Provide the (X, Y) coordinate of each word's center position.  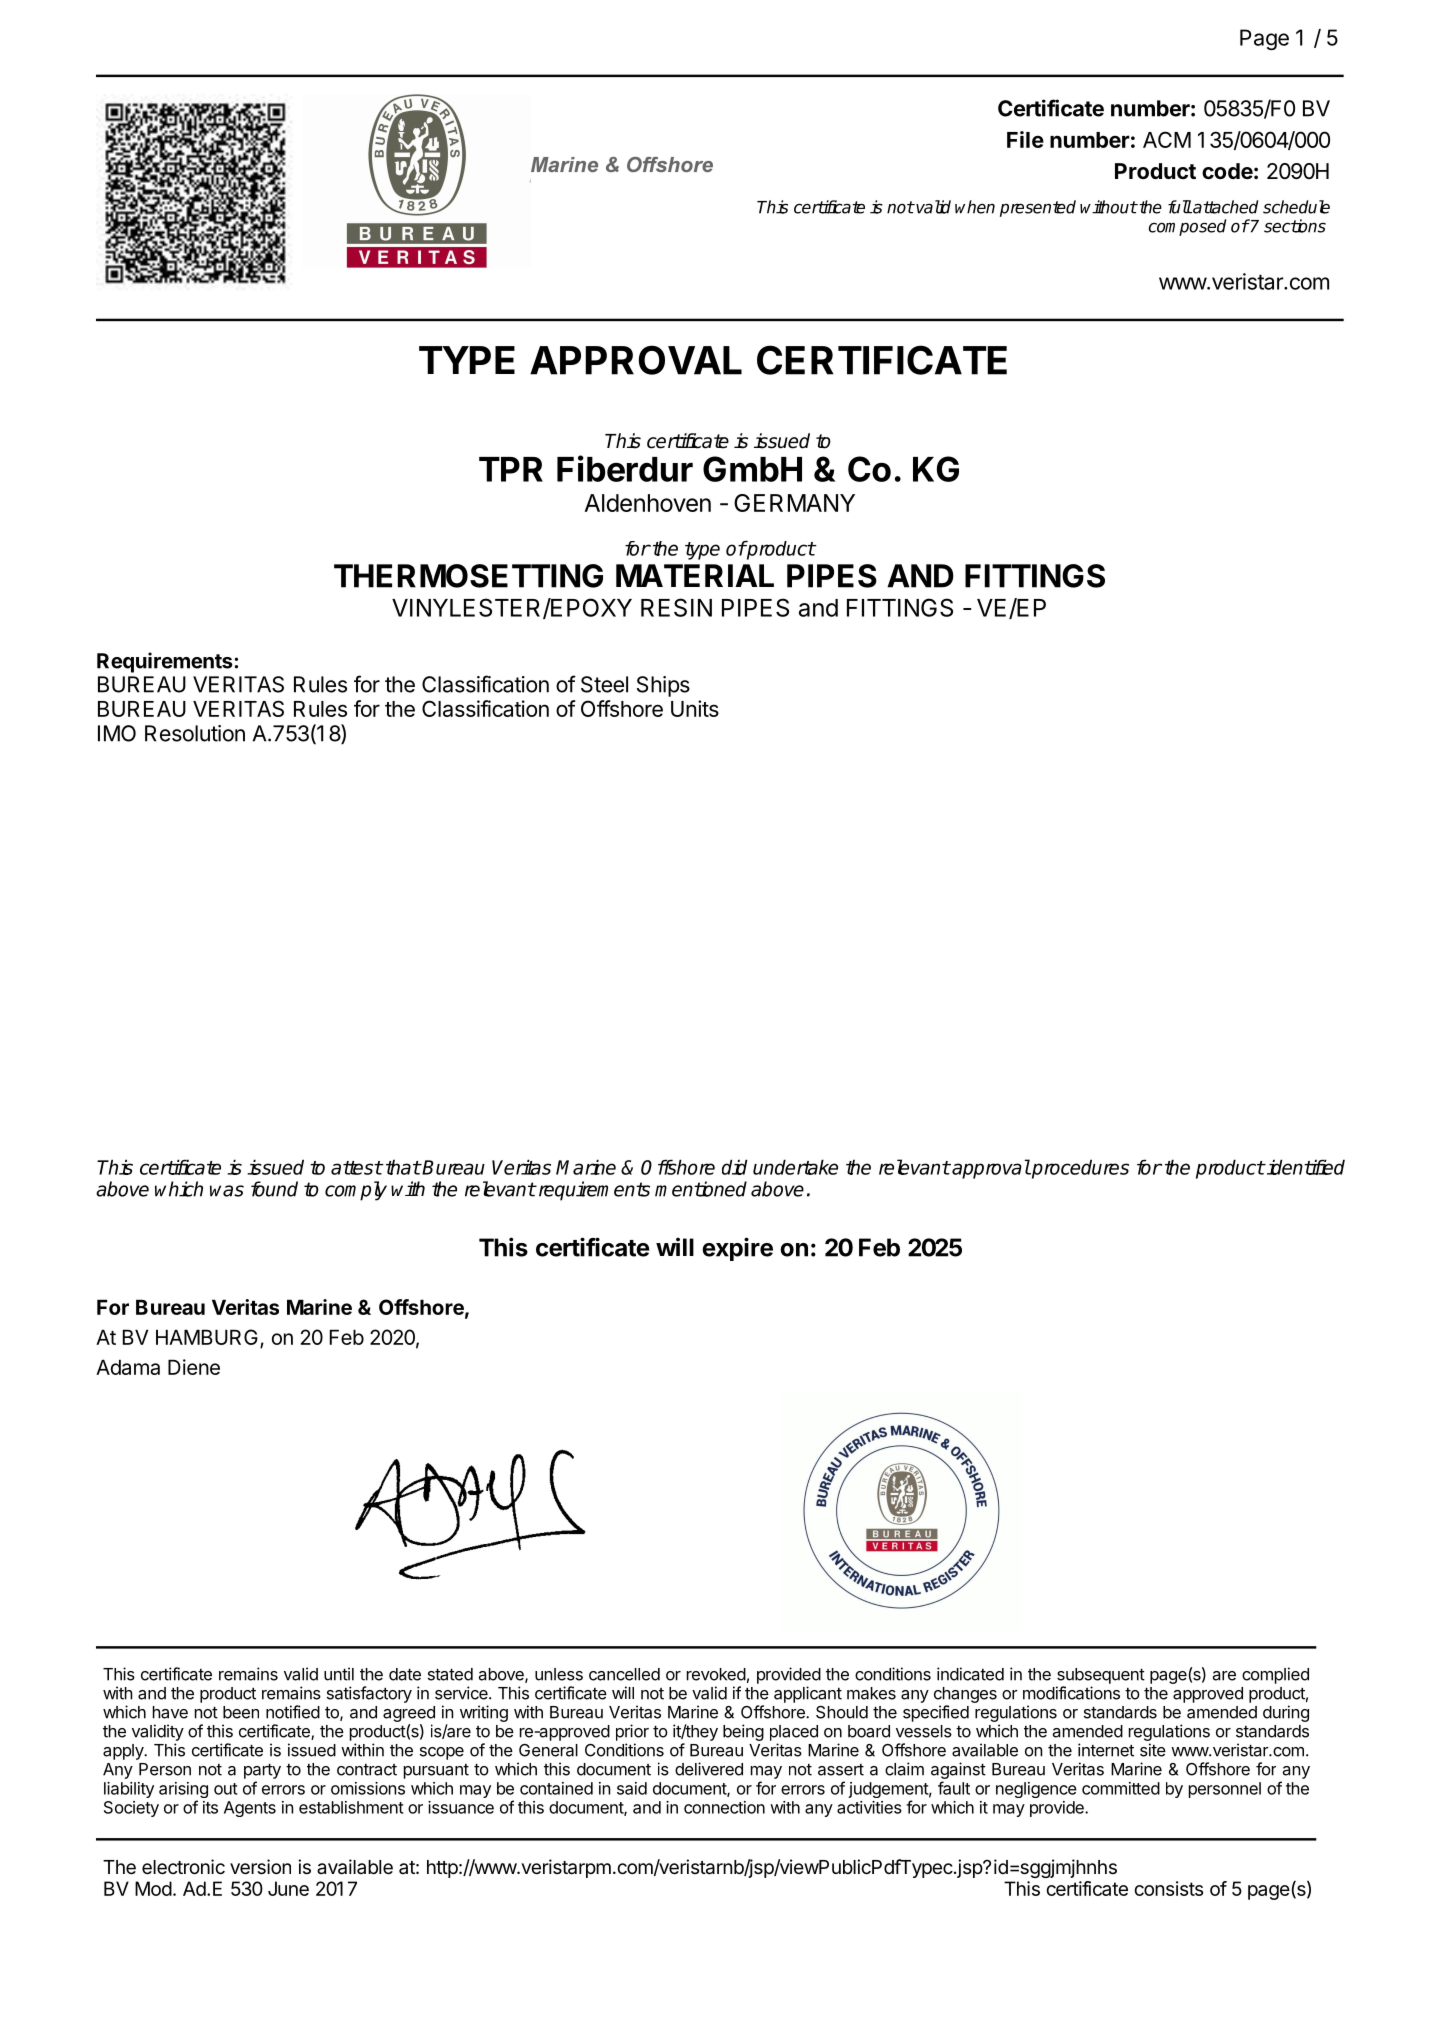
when (975, 207)
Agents (250, 1809)
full (1180, 207)
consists (1168, 1888)
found (274, 1189)
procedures (1079, 1169)
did (734, 1167)
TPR (511, 469)
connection (724, 1807)
